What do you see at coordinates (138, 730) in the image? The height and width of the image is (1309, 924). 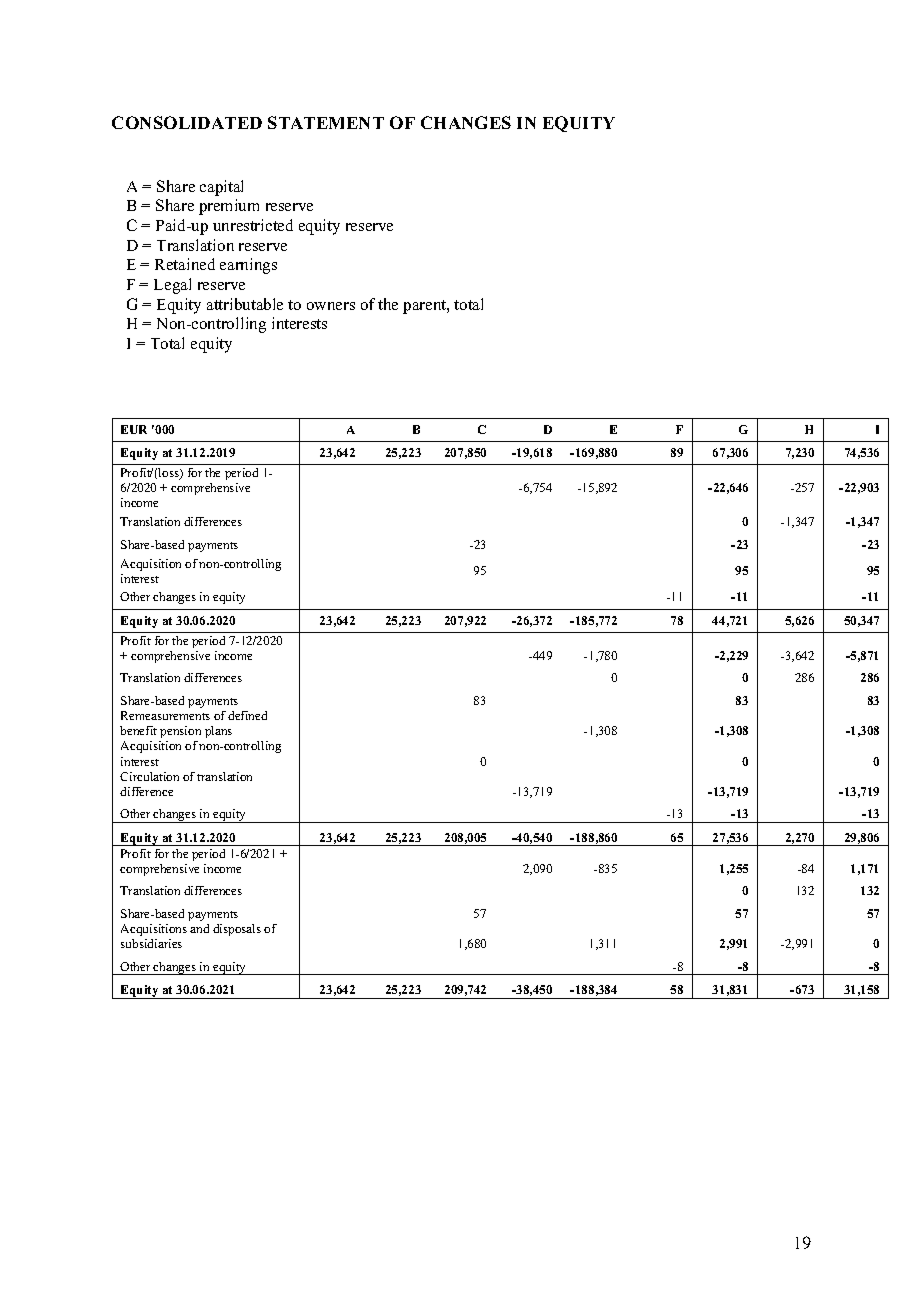 I see `benefit` at bounding box center [138, 730].
